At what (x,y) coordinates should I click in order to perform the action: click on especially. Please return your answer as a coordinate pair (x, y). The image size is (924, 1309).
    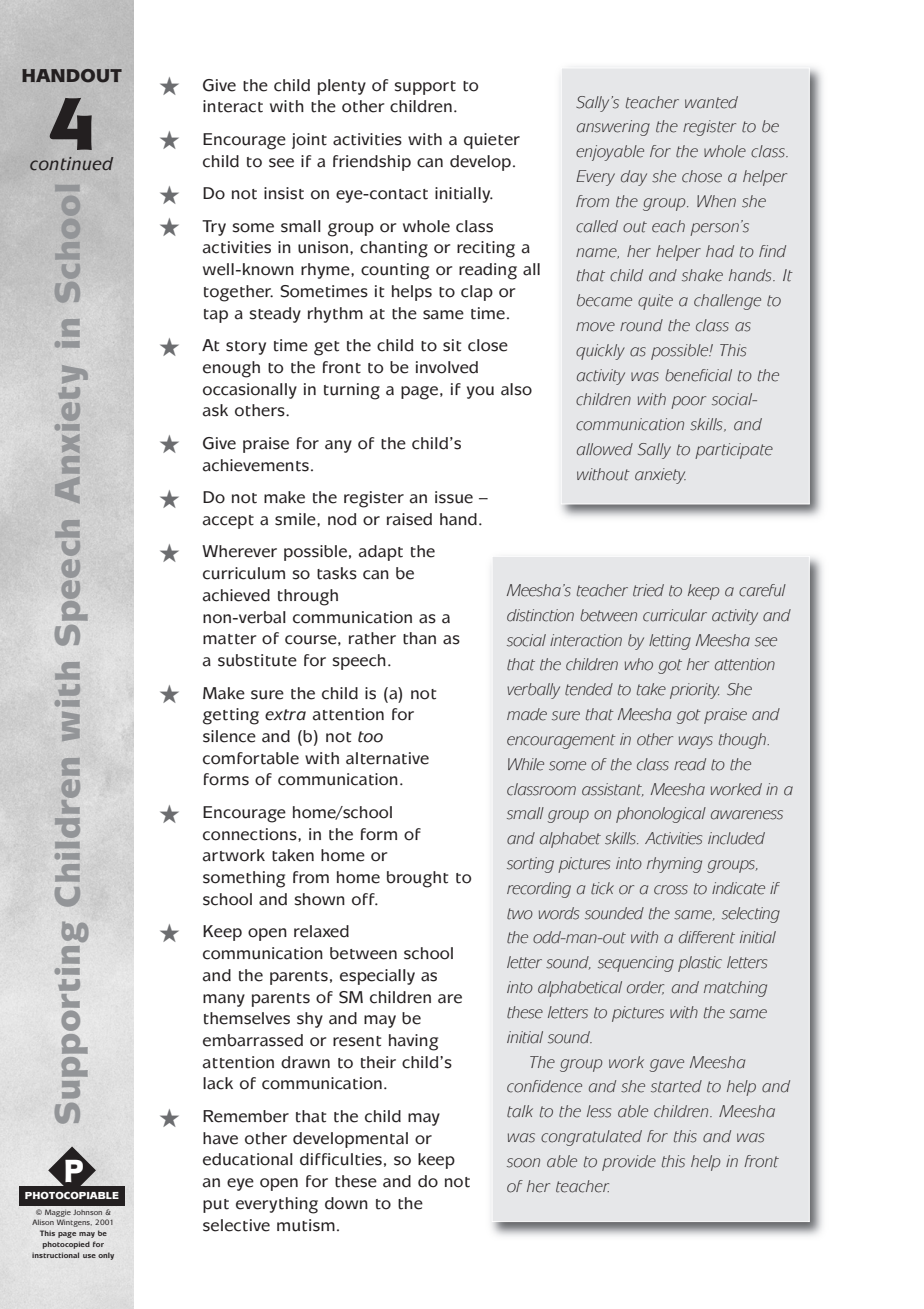
    Looking at the image, I should click on (377, 977).
